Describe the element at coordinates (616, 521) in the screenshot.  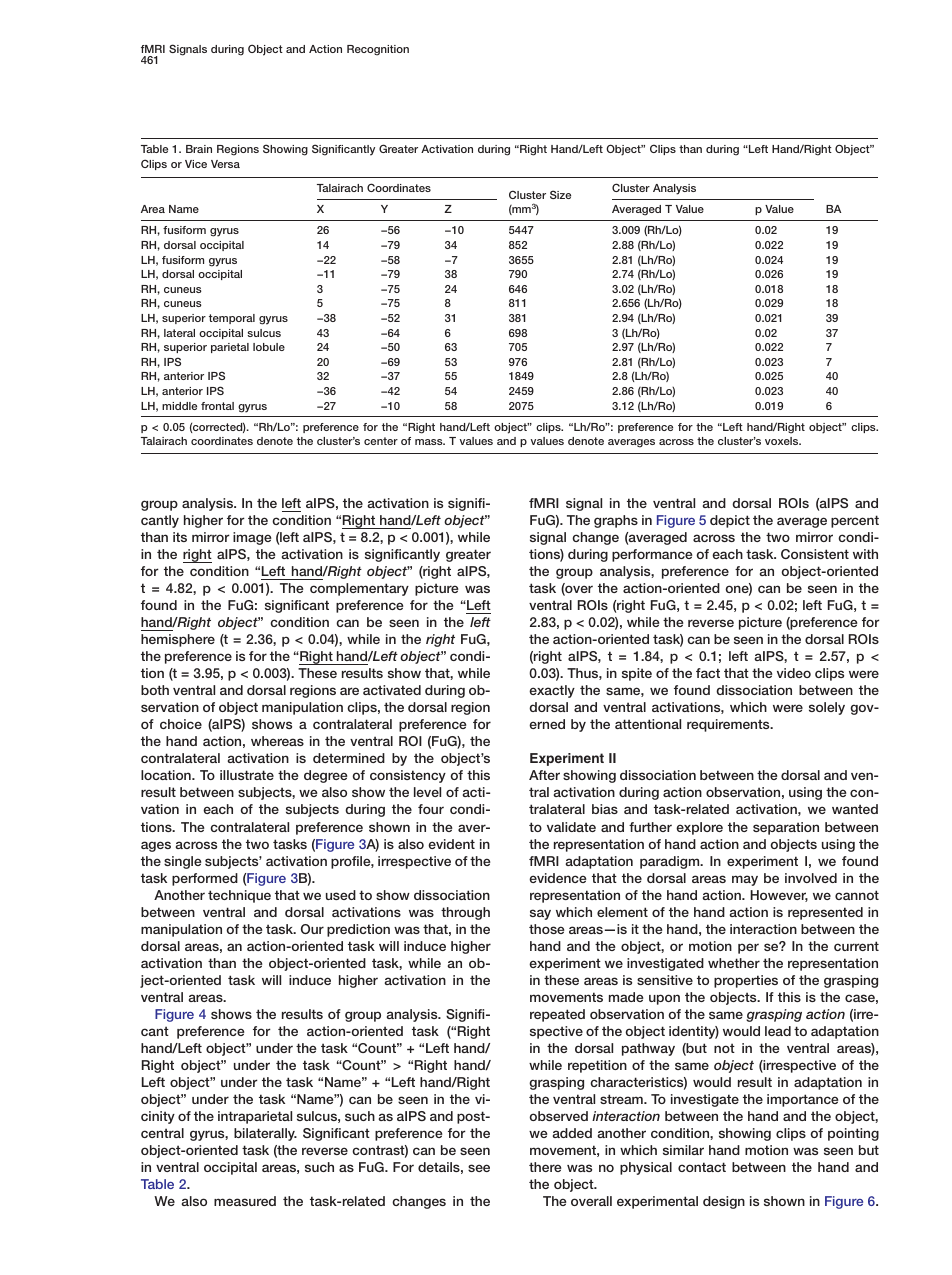
I see `graphs` at that location.
